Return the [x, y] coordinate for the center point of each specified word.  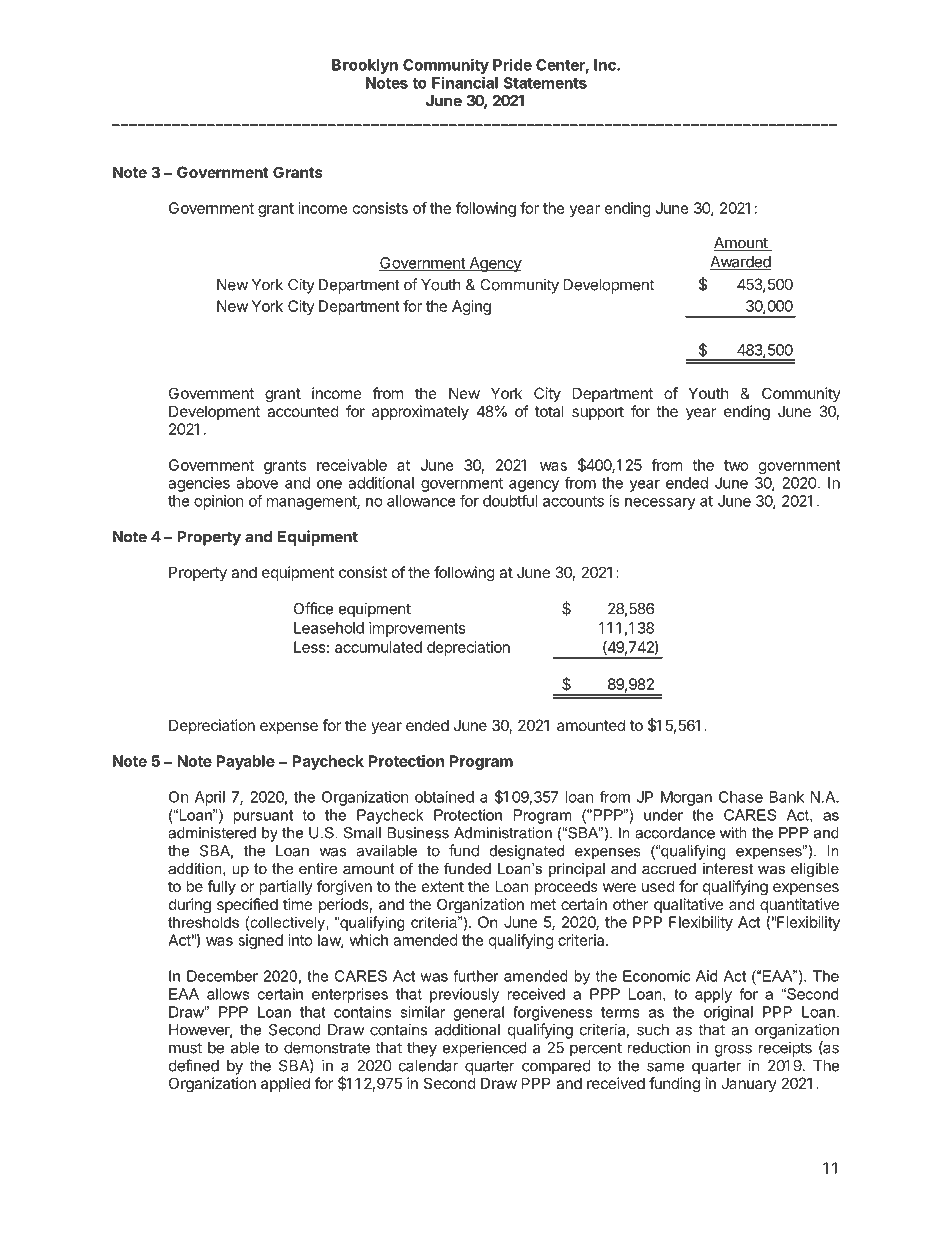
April [210, 798]
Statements [545, 83]
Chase [741, 797]
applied [285, 1084]
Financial [465, 82]
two [736, 465]
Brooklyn [365, 66]
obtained [444, 797]
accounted [303, 411]
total [549, 411]
